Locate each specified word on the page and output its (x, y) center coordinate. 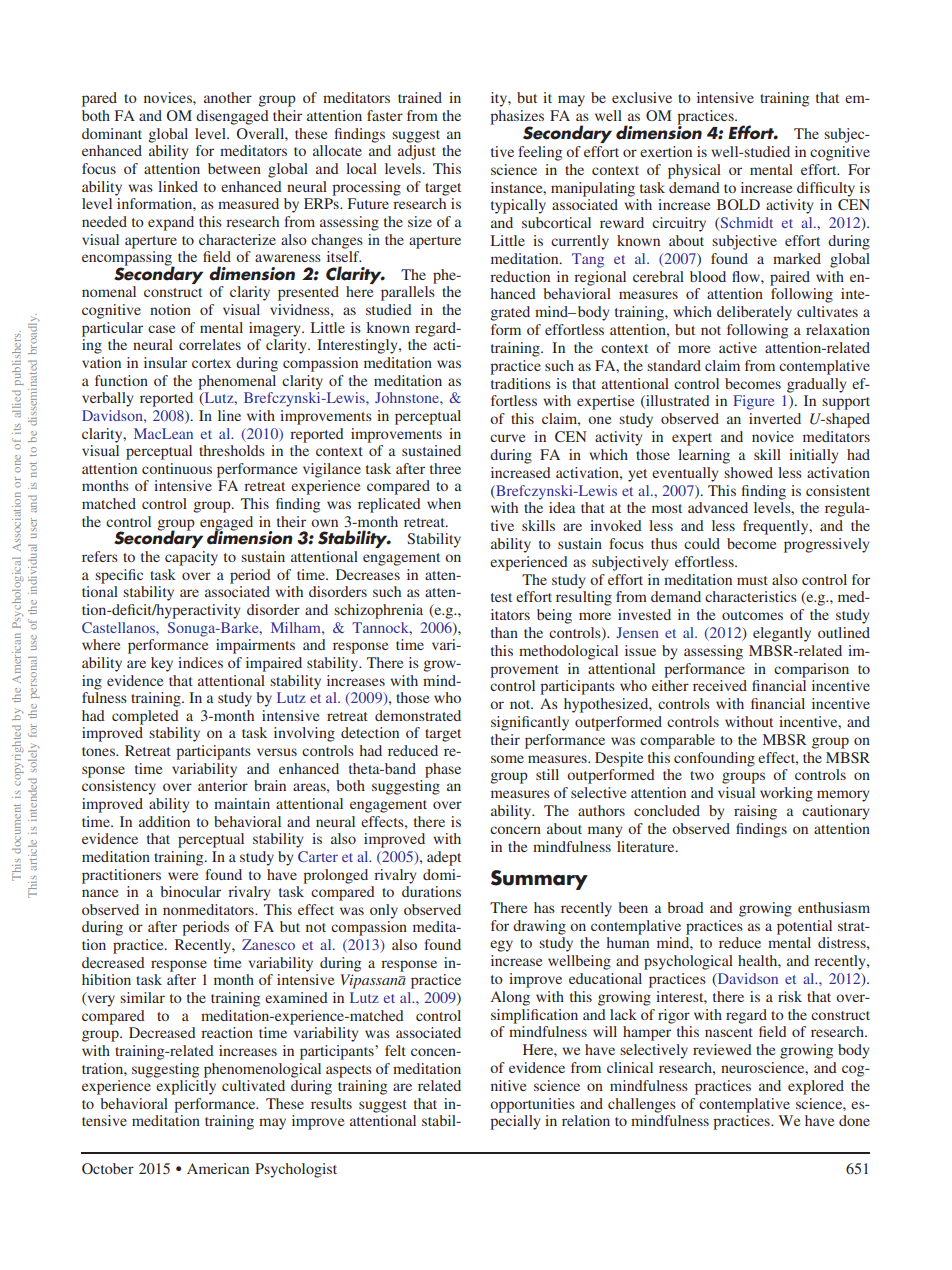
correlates (210, 344)
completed (145, 717)
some (507, 759)
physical (694, 171)
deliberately (754, 313)
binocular (190, 891)
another (228, 97)
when (444, 503)
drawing (539, 927)
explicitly (186, 1087)
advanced (718, 507)
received (720, 685)
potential (804, 927)
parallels (408, 293)
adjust (417, 152)
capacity (191, 558)
